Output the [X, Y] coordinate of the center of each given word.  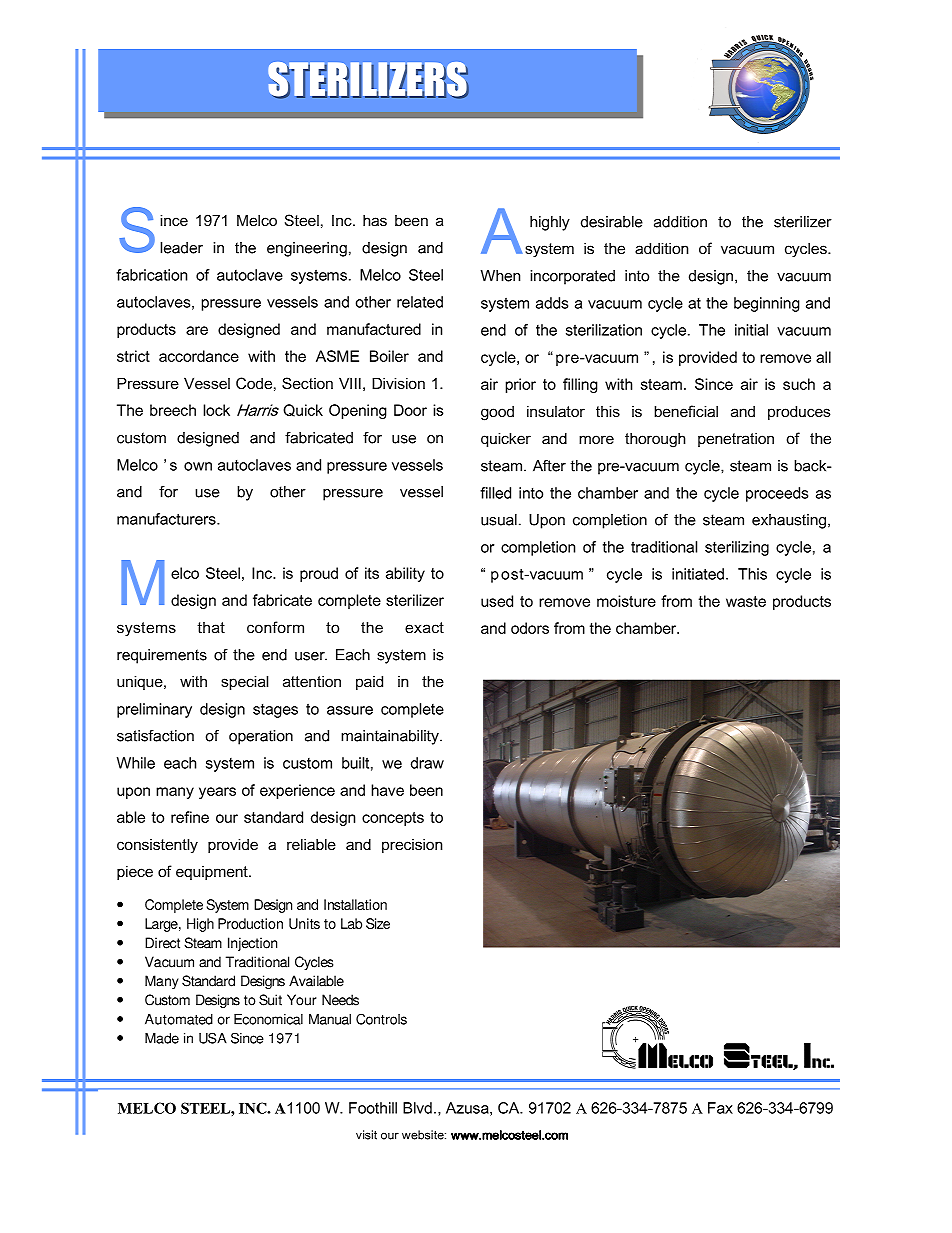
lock [216, 410]
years [217, 793]
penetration [736, 439]
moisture [626, 601]
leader [181, 248]
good [497, 413]
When [500, 276]
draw [427, 763]
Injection [252, 944]
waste [746, 601]
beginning [767, 304]
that [211, 627]
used [497, 601]
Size [378, 923]
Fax [720, 1108]
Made [162, 1038]
